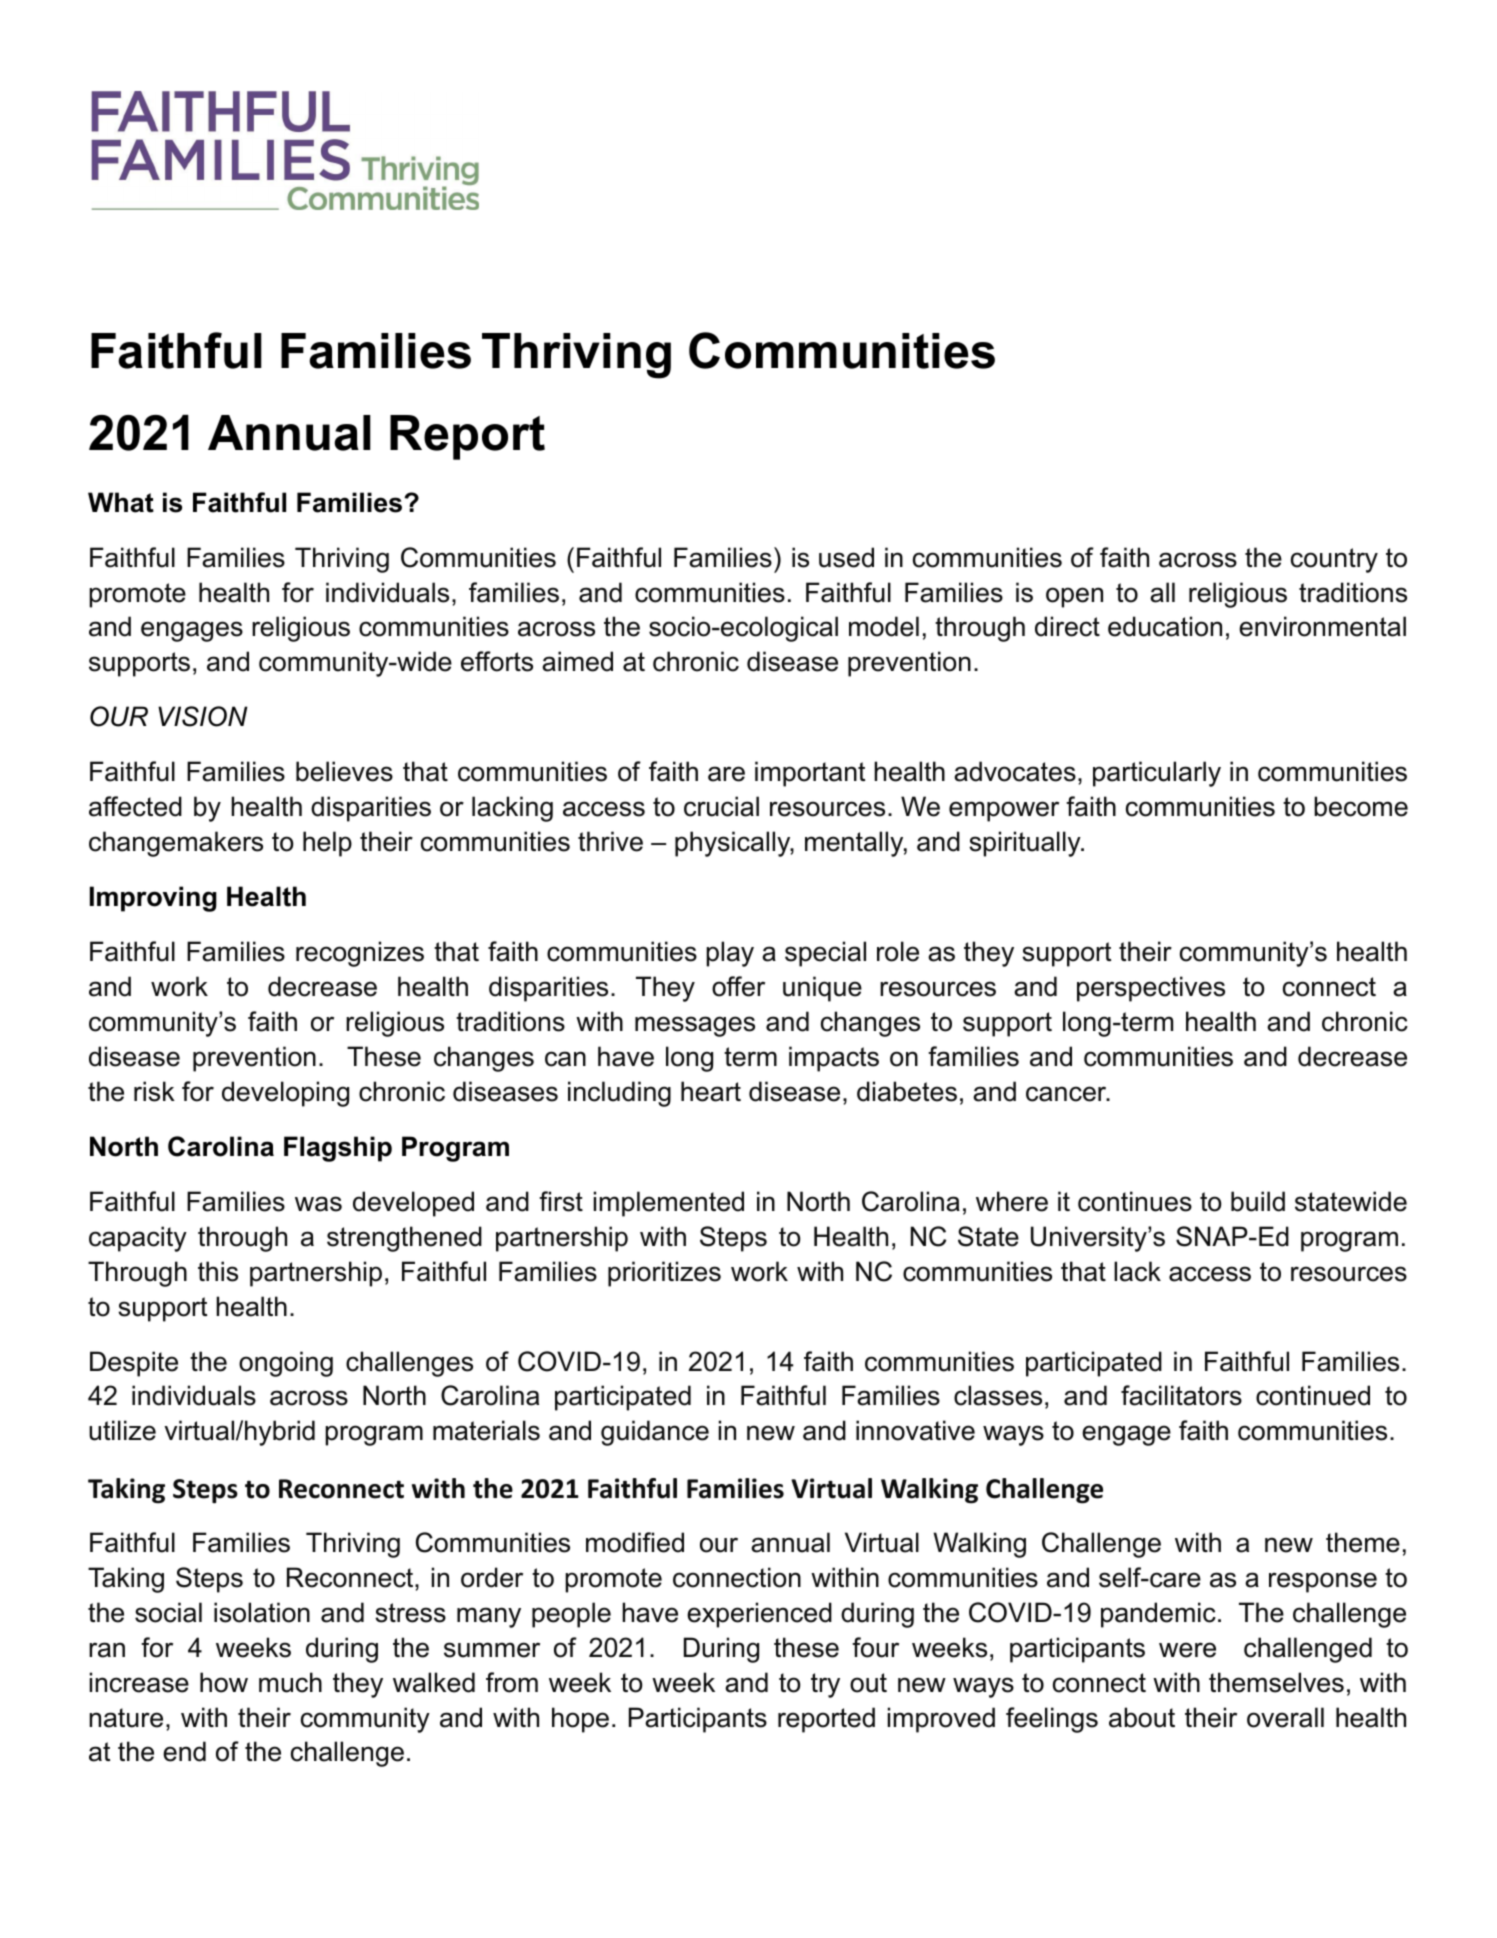 Image resolution: width=1497 pixels, height=1938 pixels. Describe the element at coordinates (290, 1682) in the screenshot. I see `much` at that location.
